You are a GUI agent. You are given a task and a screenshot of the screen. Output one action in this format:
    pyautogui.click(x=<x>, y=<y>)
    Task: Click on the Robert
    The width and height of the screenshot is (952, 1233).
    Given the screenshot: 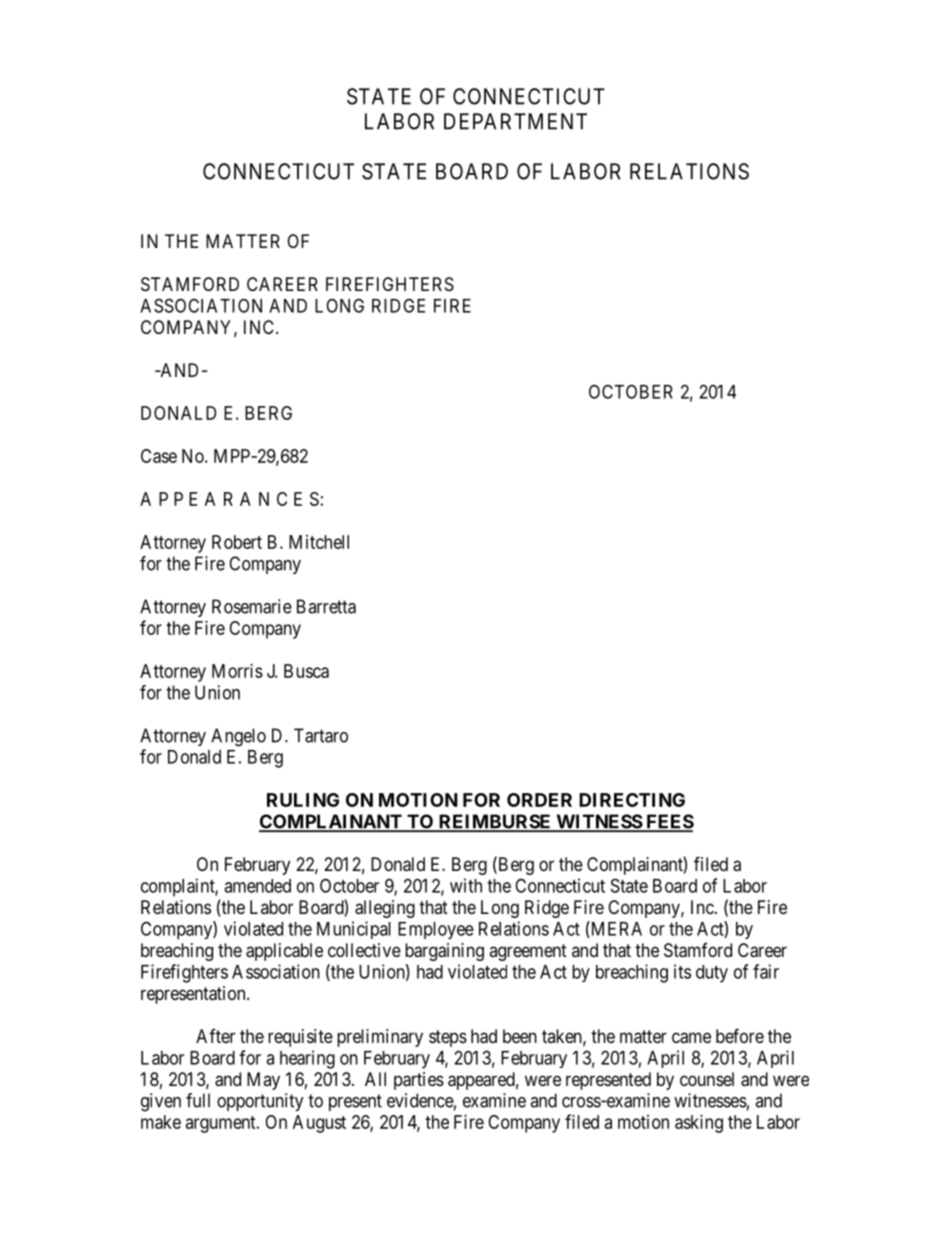 What is the action you would take?
    pyautogui.click(x=237, y=542)
